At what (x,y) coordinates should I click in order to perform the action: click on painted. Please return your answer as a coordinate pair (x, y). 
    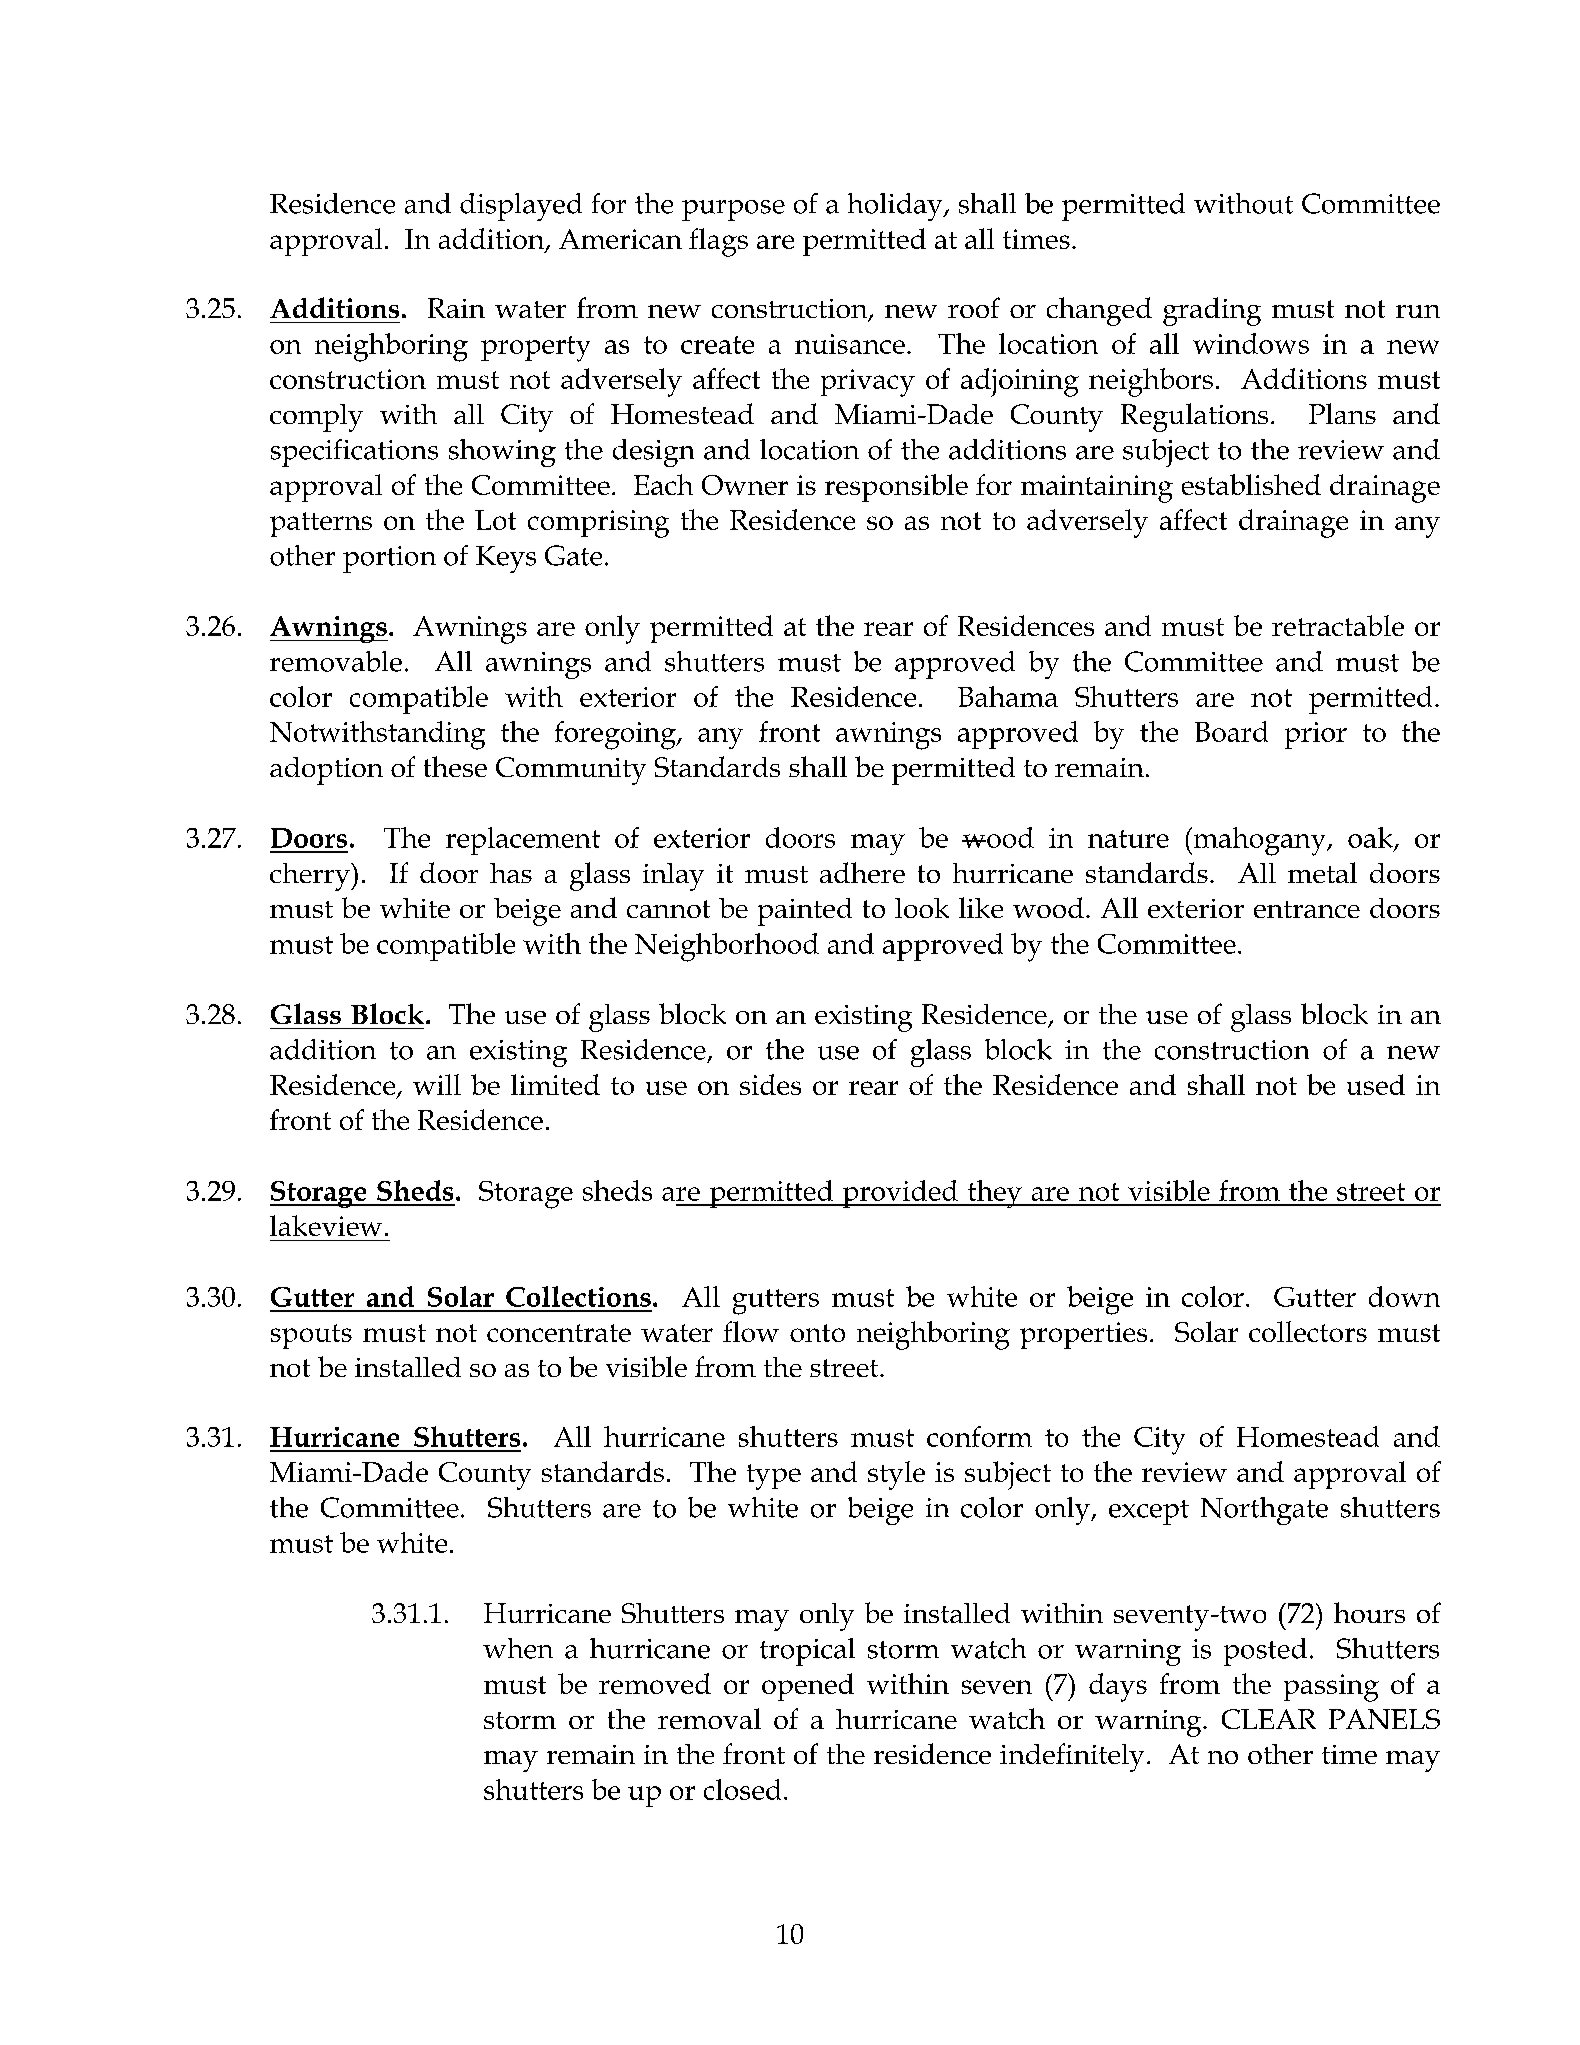
    Looking at the image, I should click on (805, 912).
